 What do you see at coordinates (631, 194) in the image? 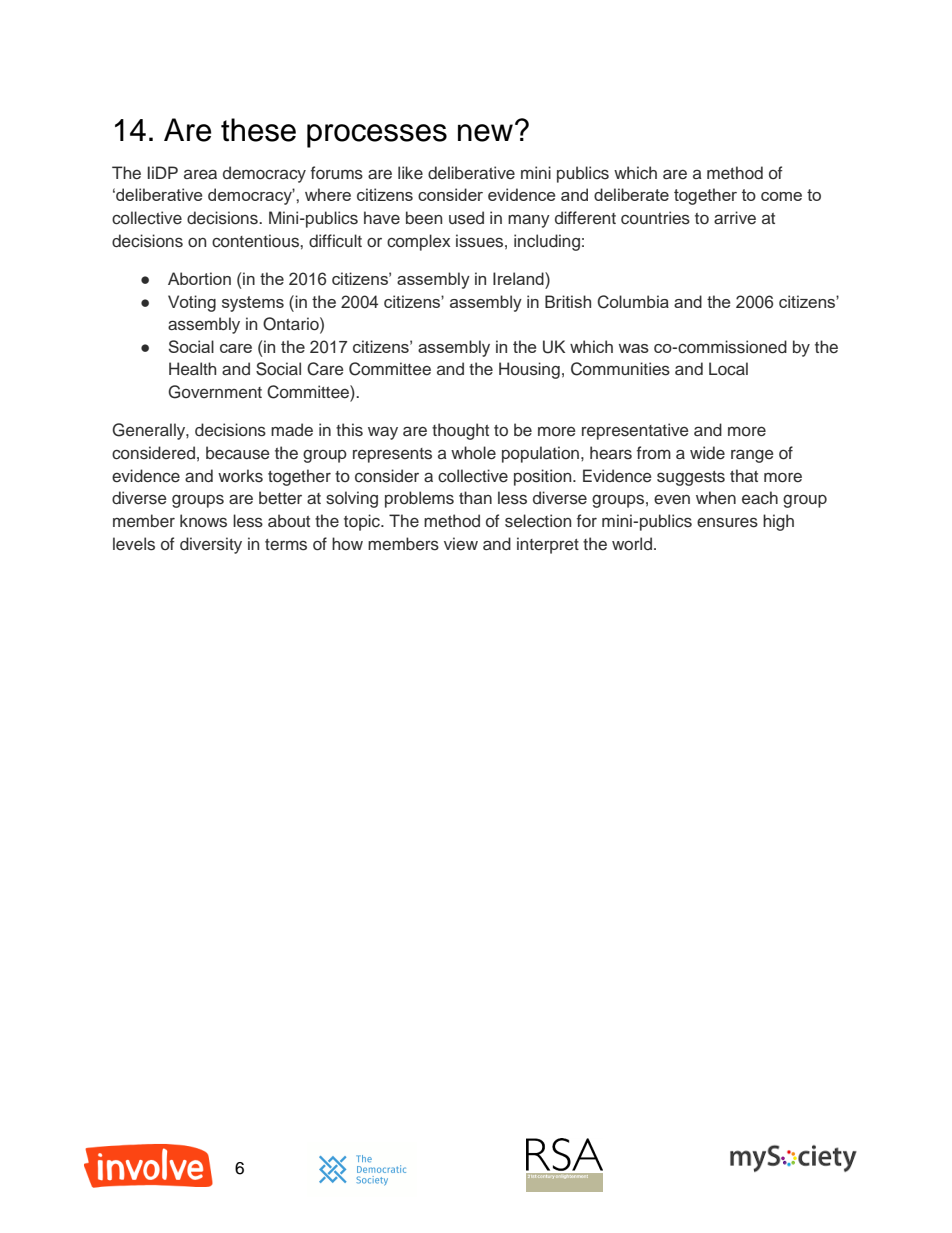
I see `deliberate` at bounding box center [631, 194].
